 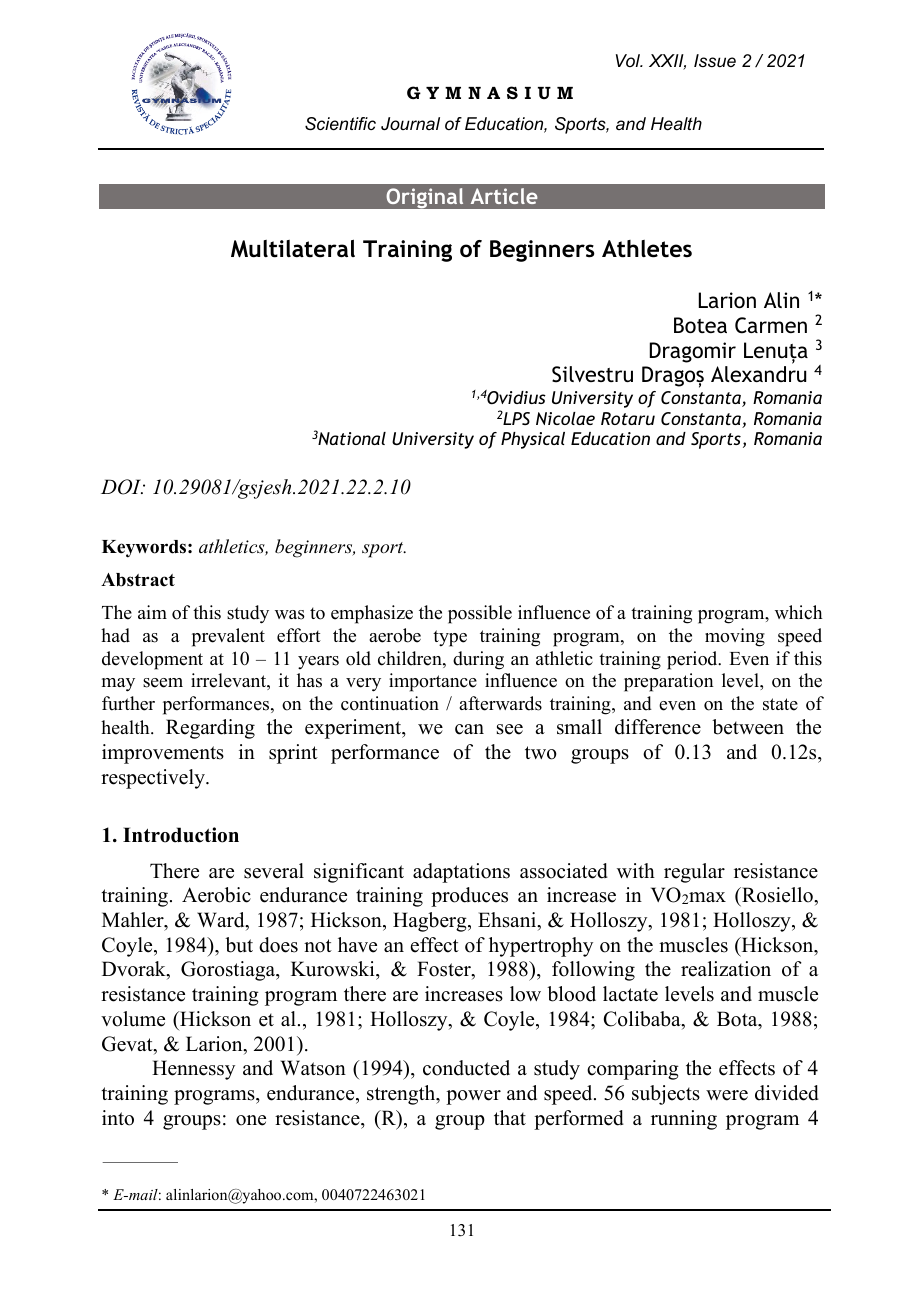 I want to click on Scientific, so click(x=340, y=124).
